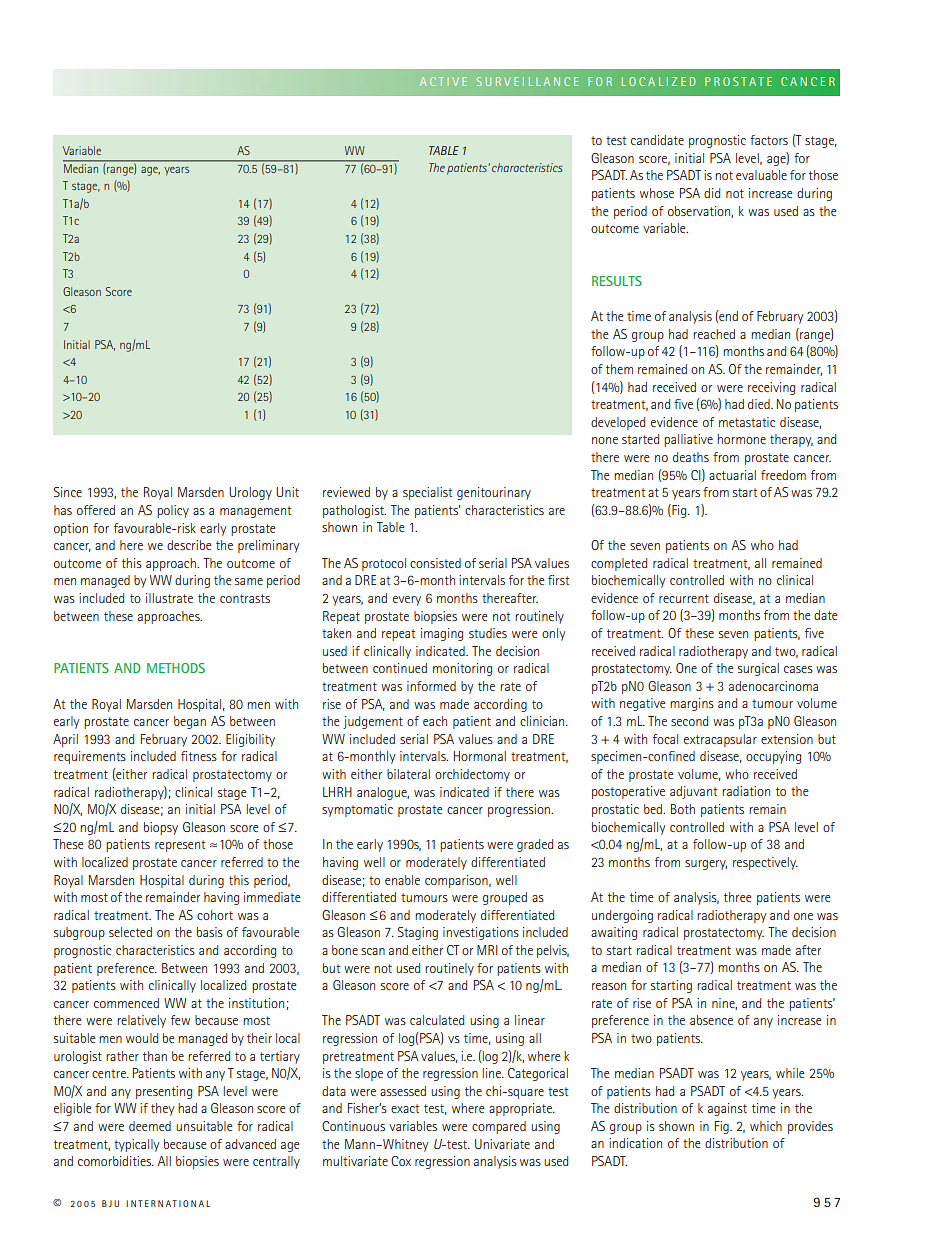  I want to click on factors, so click(769, 140).
